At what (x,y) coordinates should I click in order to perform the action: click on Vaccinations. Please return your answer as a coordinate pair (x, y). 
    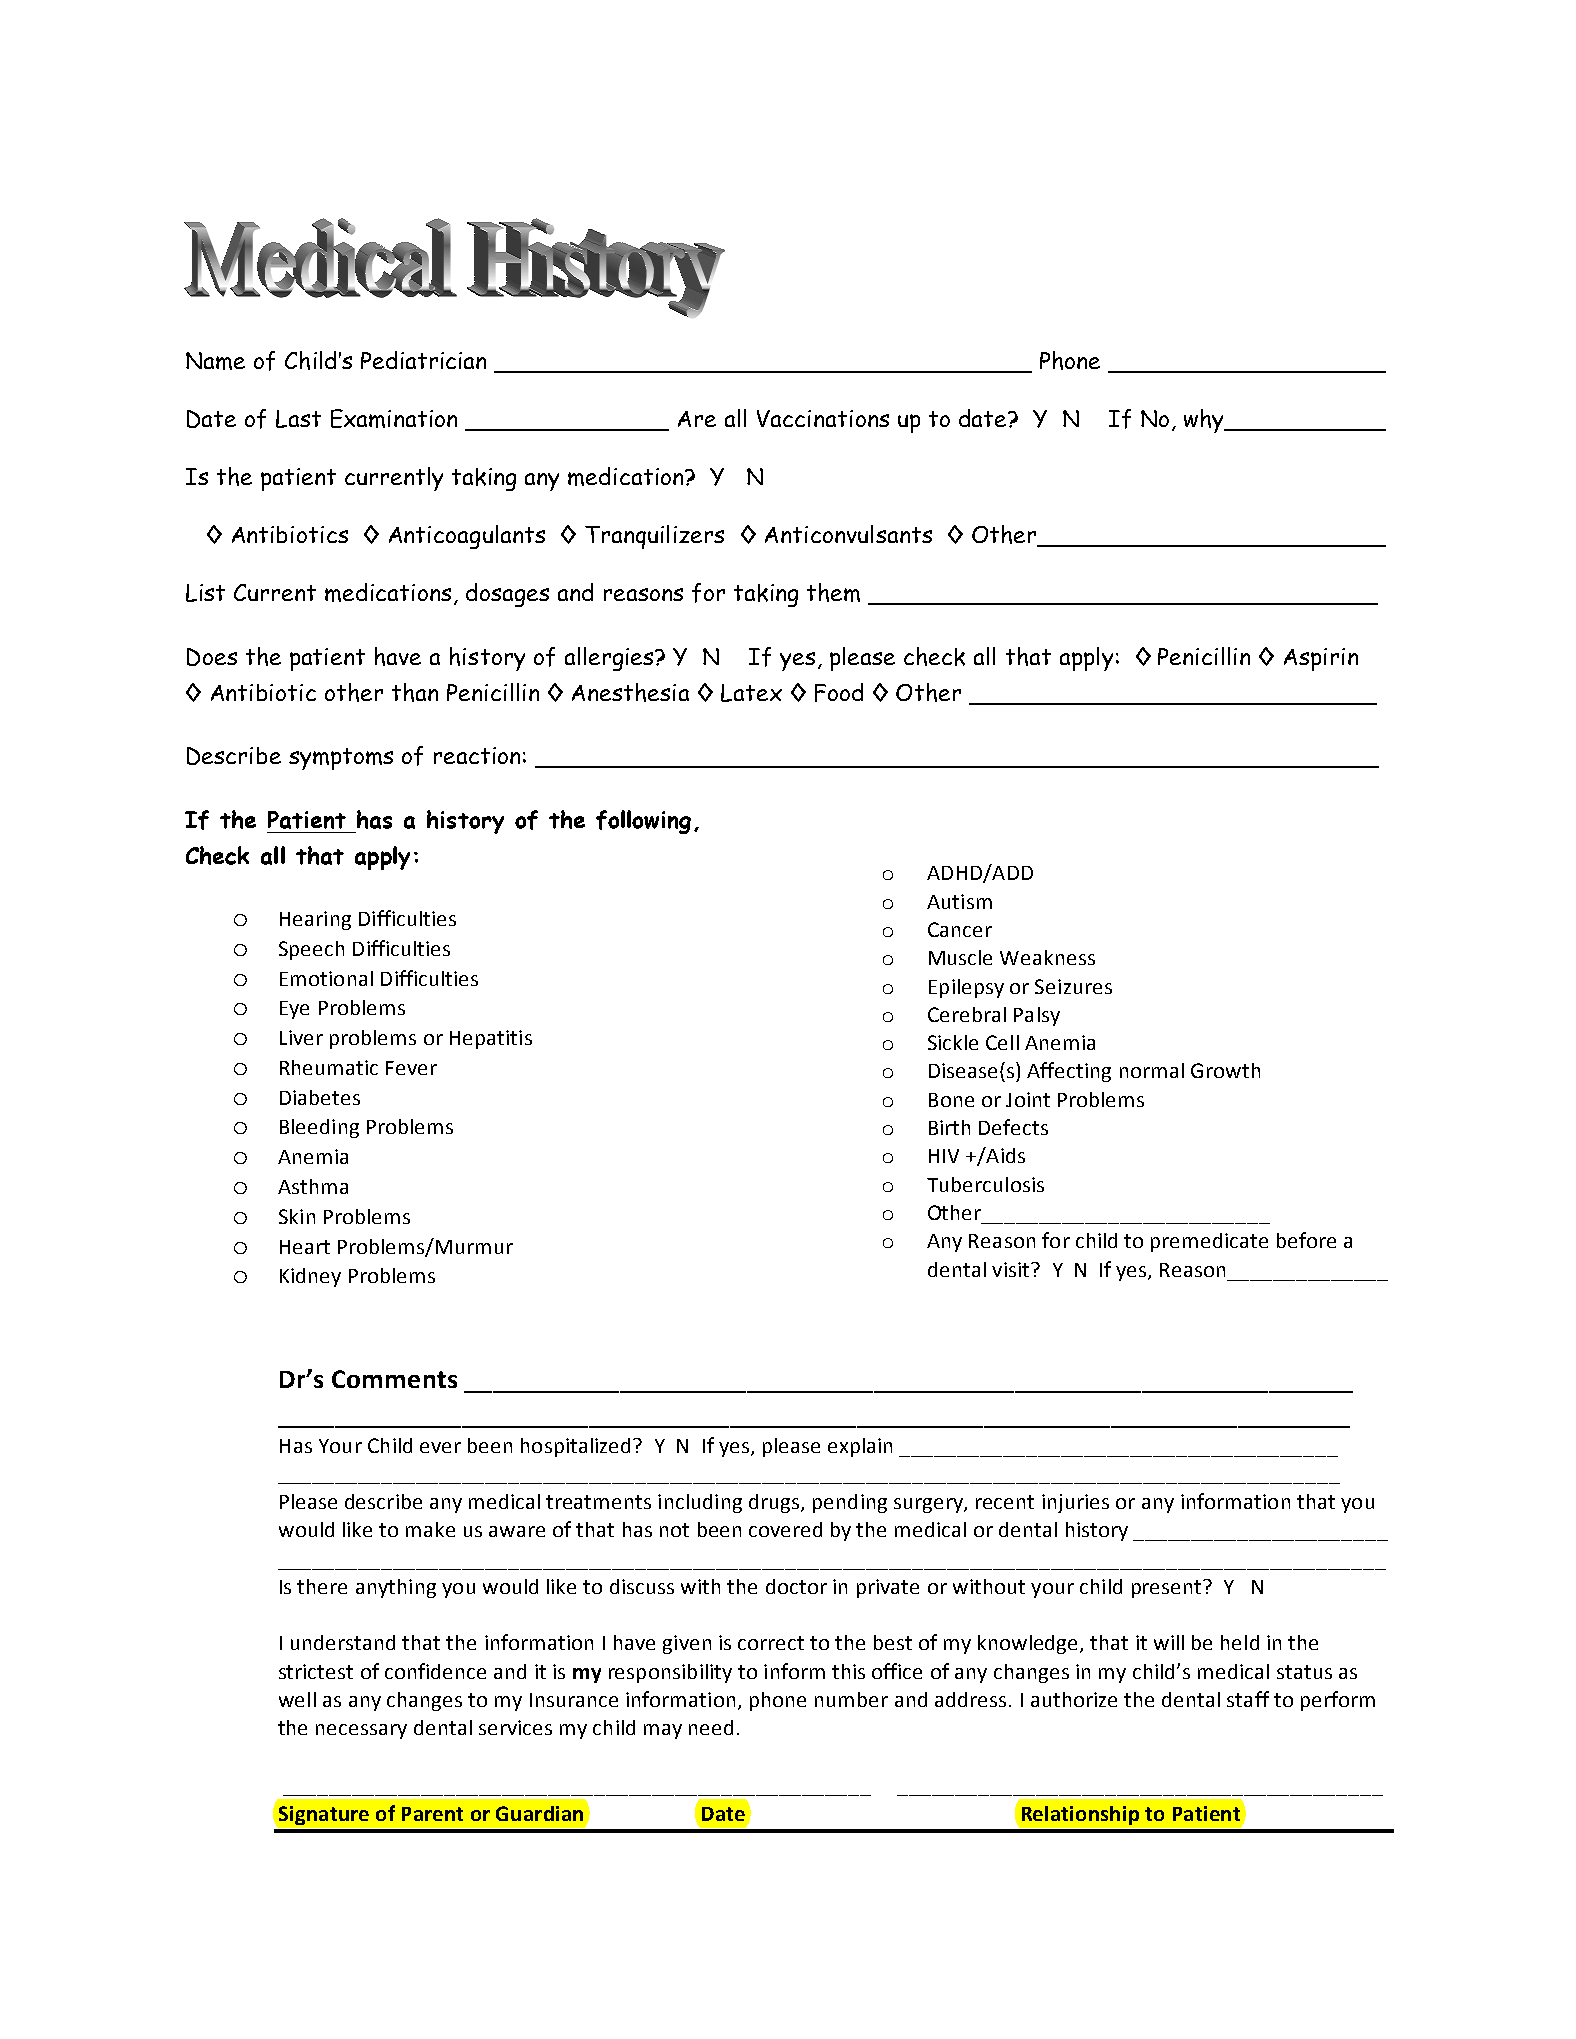
    Looking at the image, I should click on (823, 418).
